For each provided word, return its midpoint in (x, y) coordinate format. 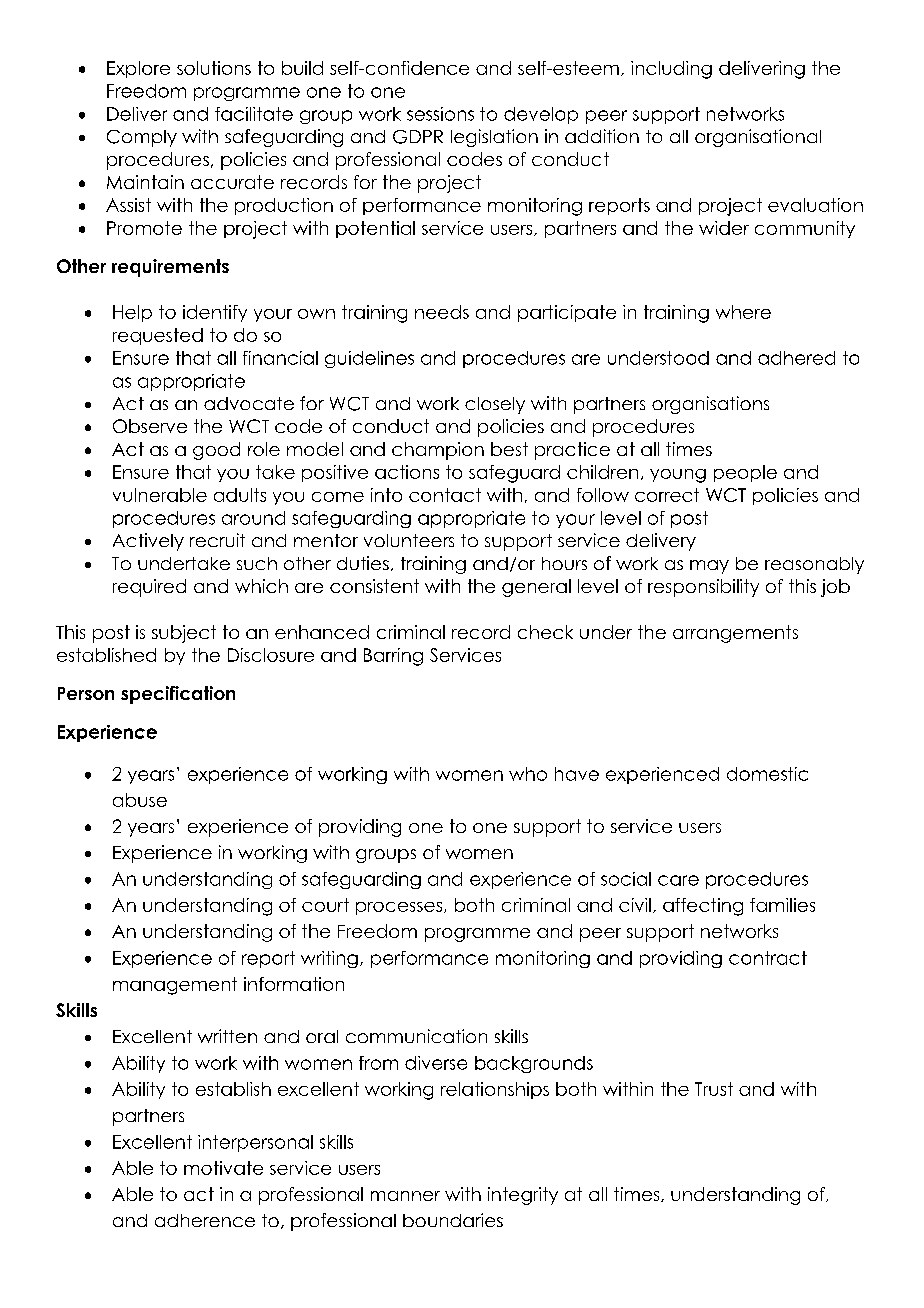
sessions (440, 114)
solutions (214, 68)
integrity (523, 1196)
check (545, 632)
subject (184, 634)
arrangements (735, 634)
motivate (223, 1168)
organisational (758, 138)
